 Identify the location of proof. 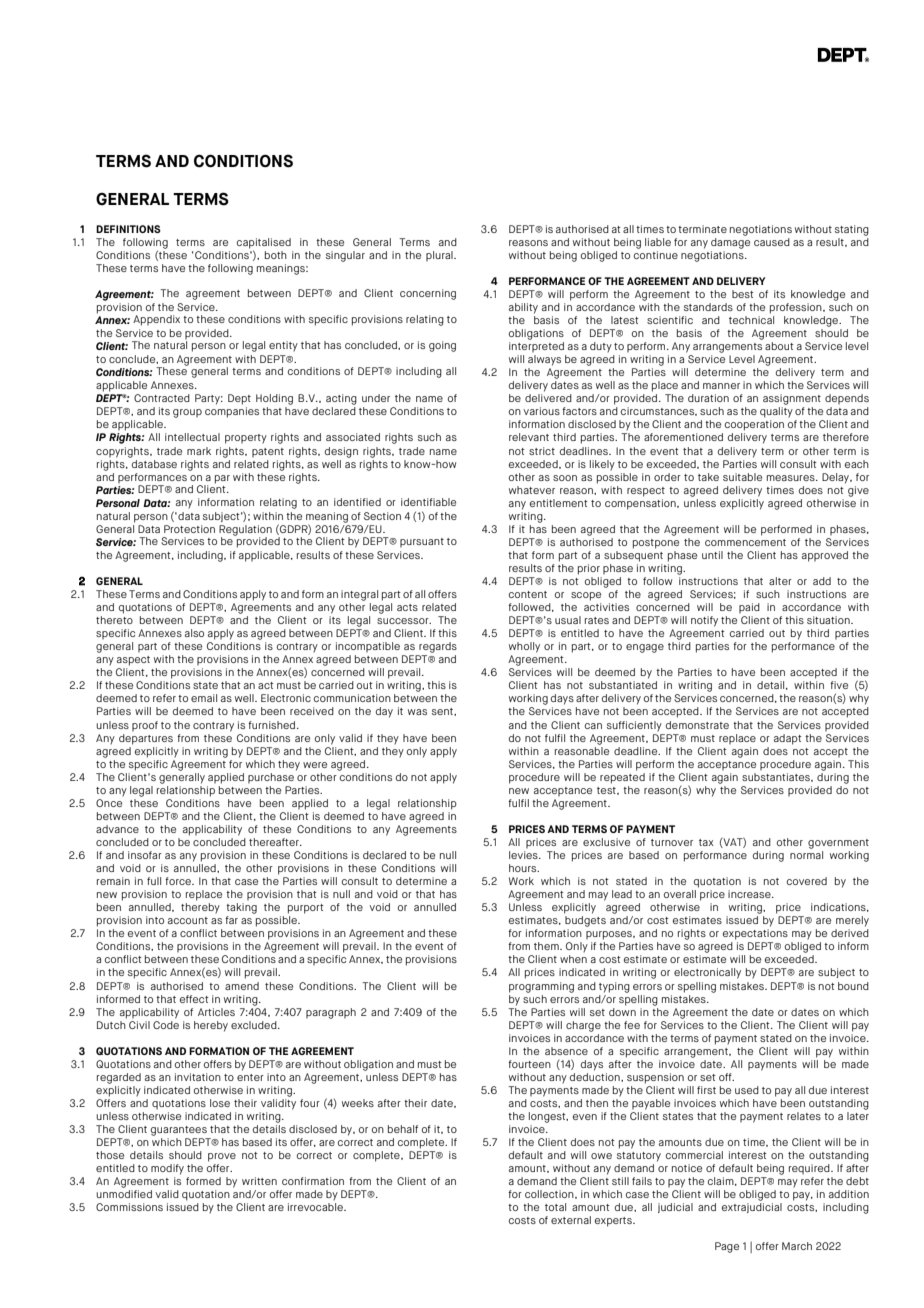
(145, 726).
